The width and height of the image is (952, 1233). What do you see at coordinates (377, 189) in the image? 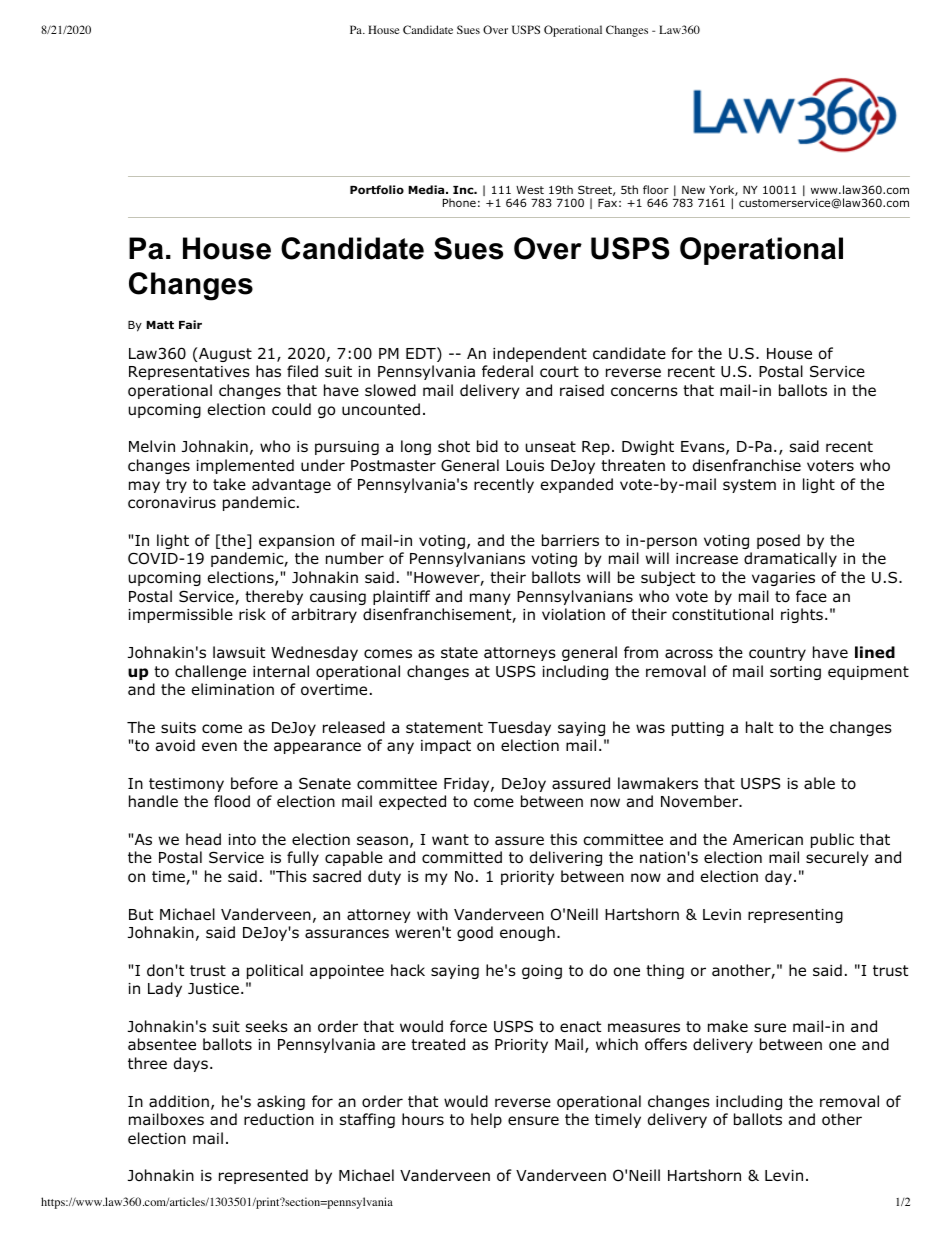
I see `Portfolio` at bounding box center [377, 189].
